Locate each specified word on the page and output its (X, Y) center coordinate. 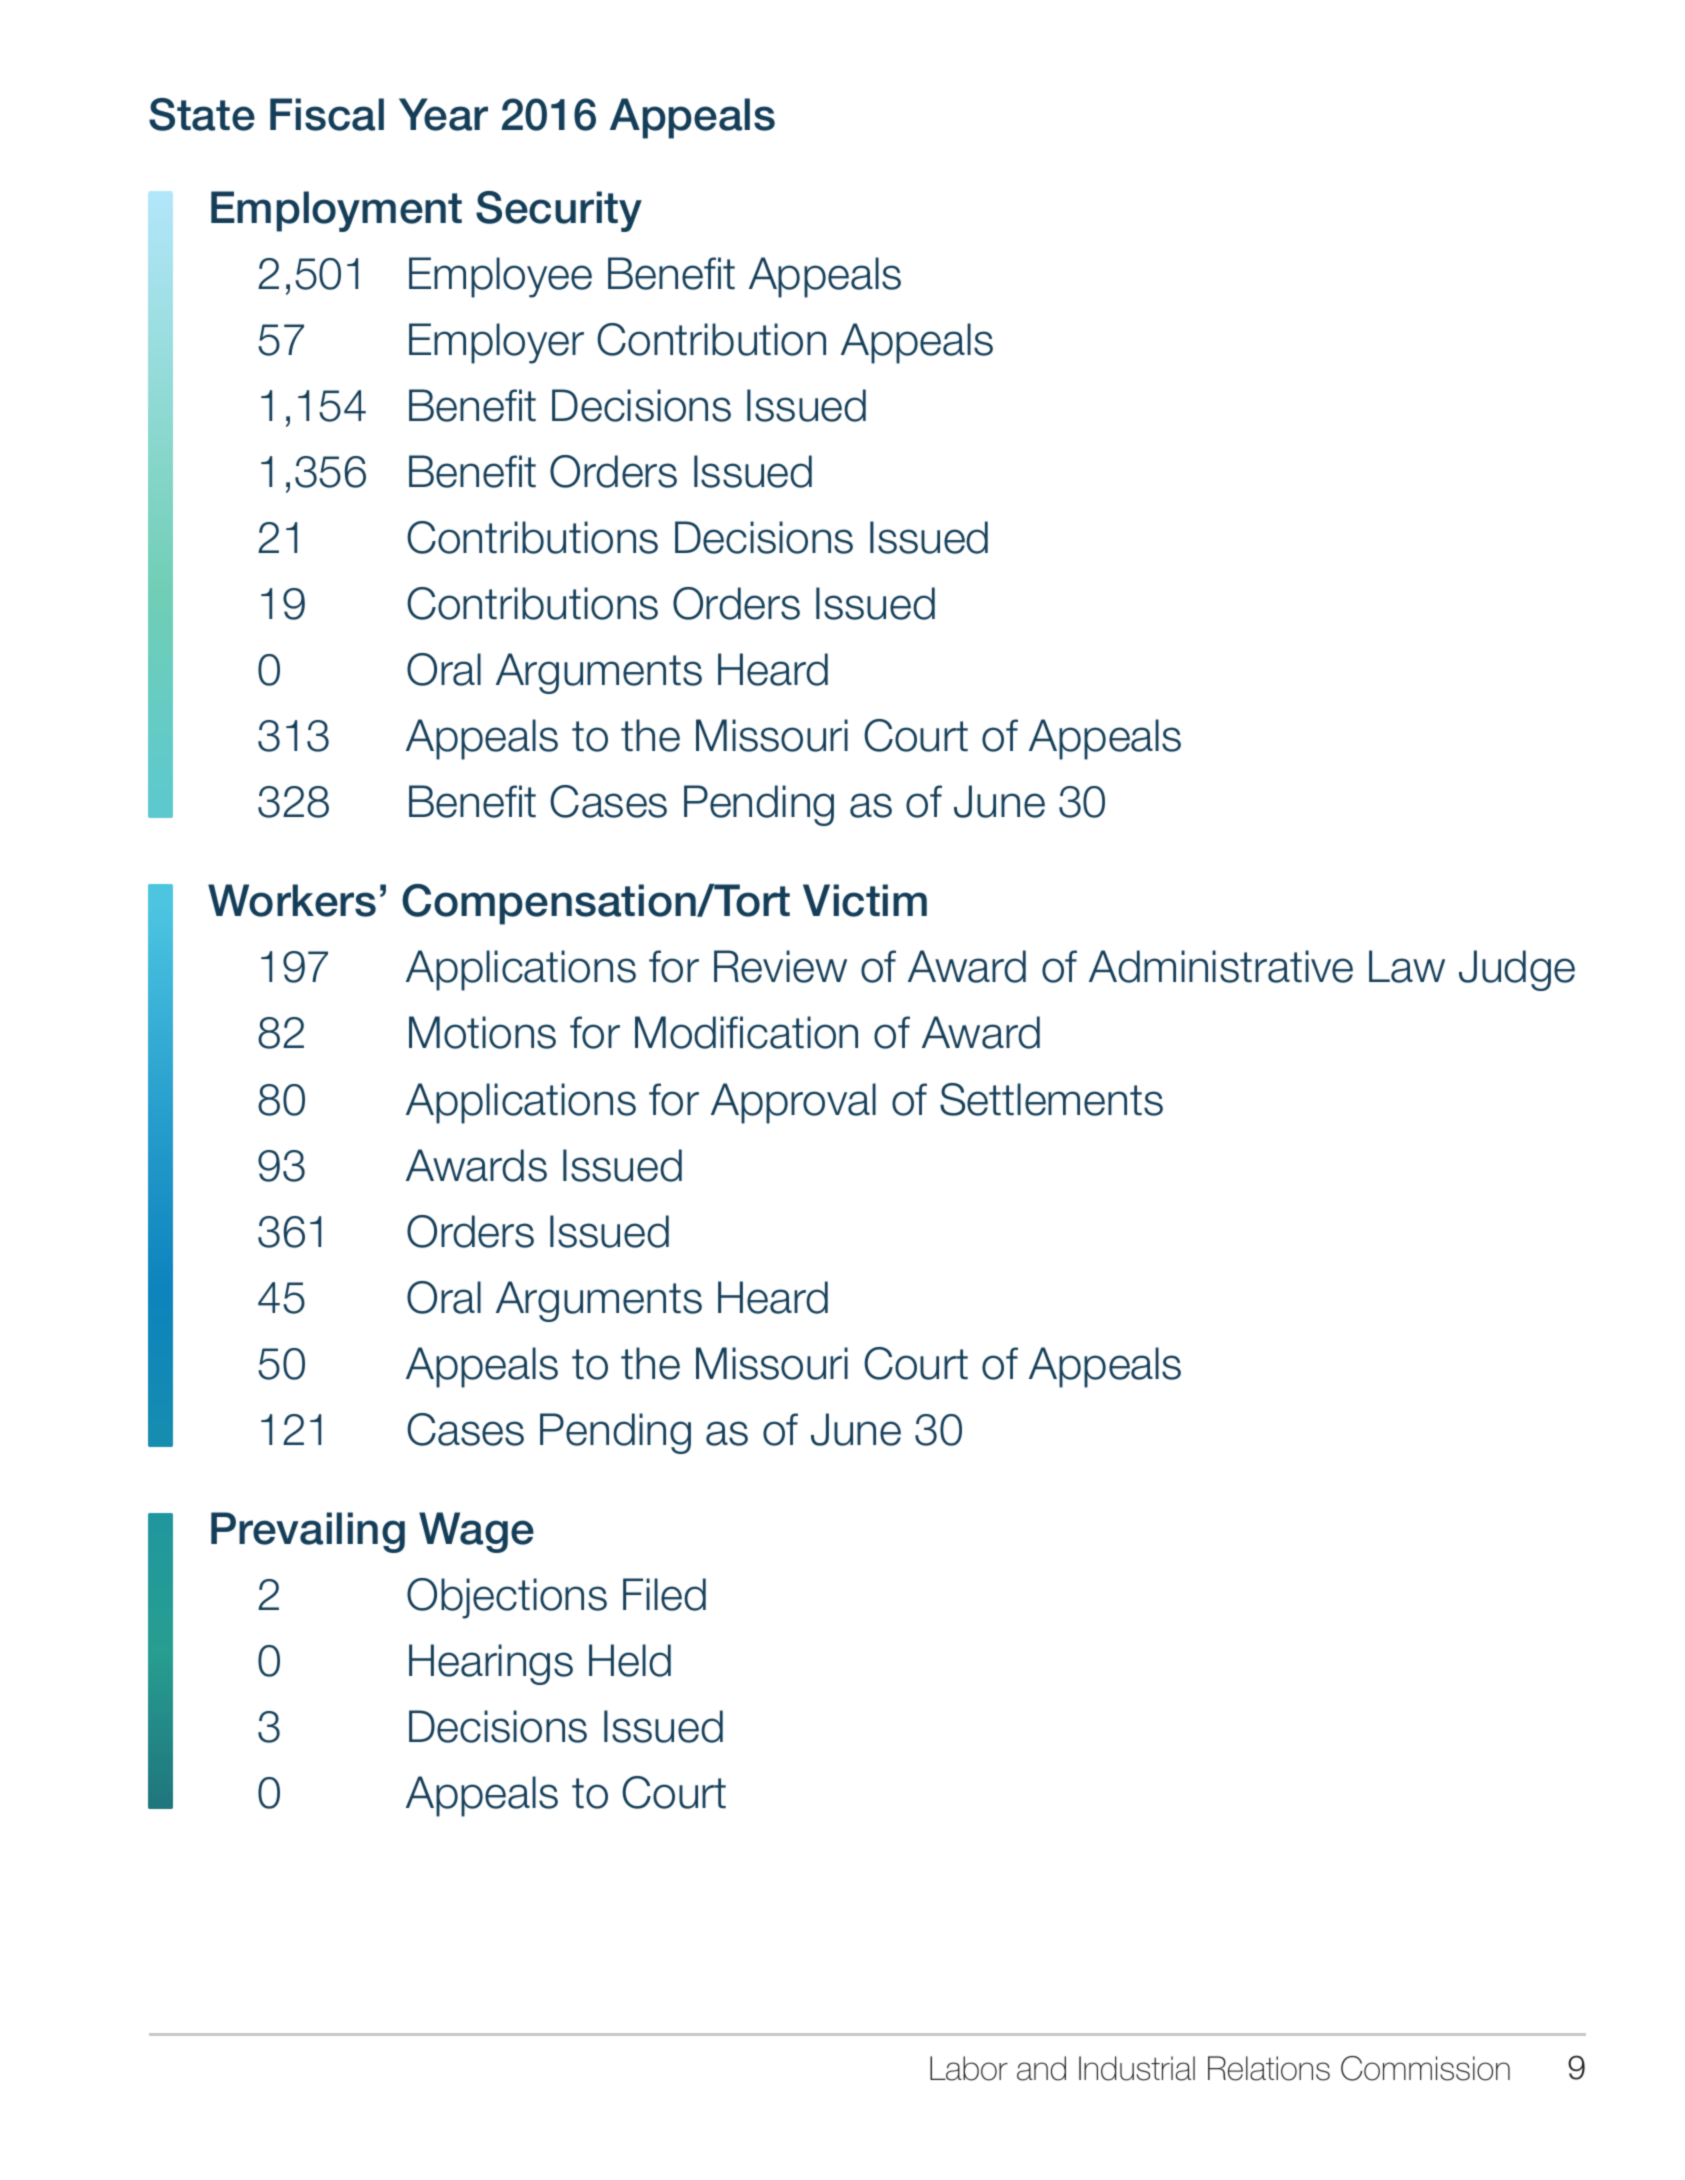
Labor (969, 2068)
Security (559, 211)
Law (1407, 966)
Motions (482, 1032)
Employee (500, 277)
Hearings (491, 1664)
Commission (1425, 2068)
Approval (793, 1103)
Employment (336, 211)
